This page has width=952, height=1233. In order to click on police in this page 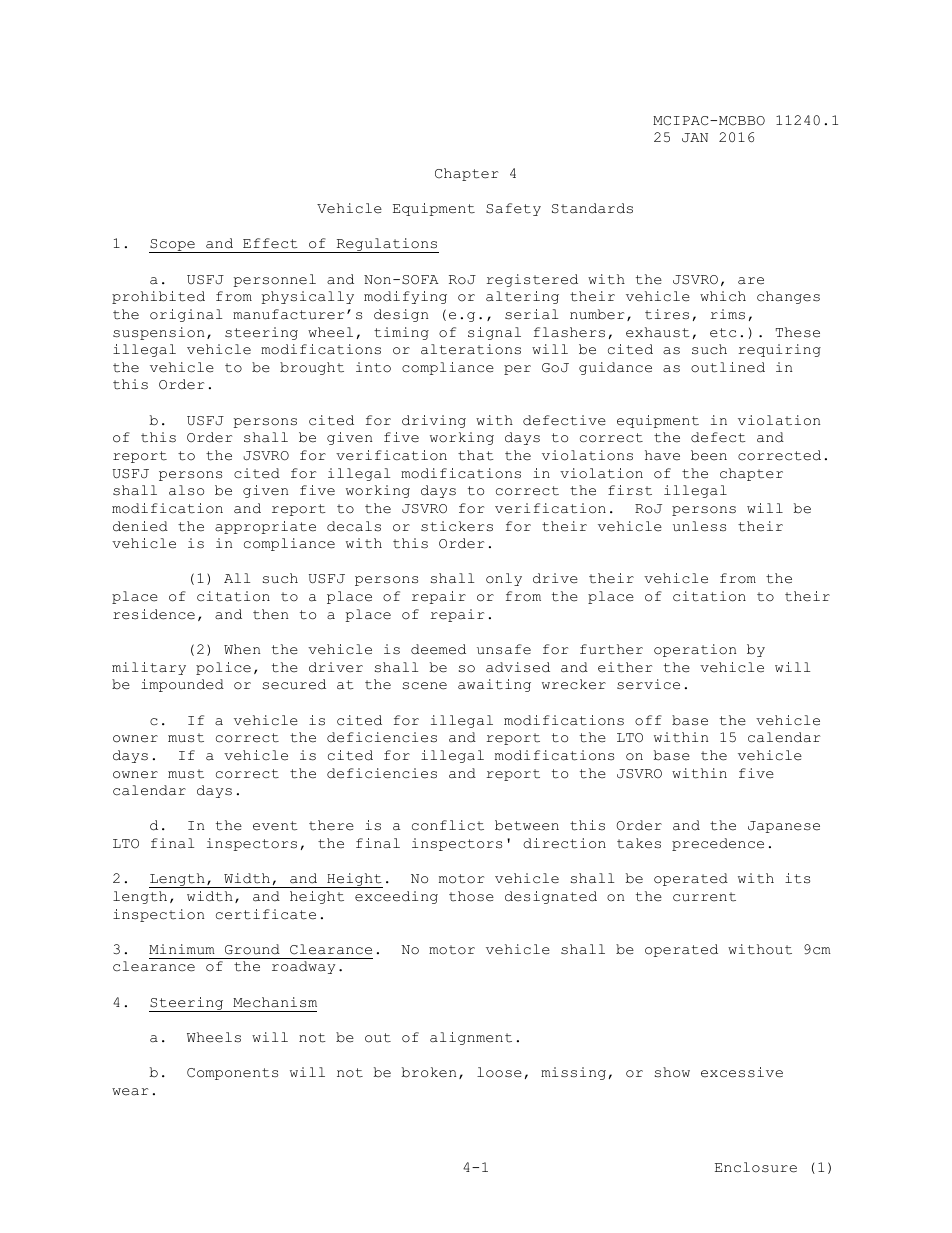, I will do `click(223, 668)`.
